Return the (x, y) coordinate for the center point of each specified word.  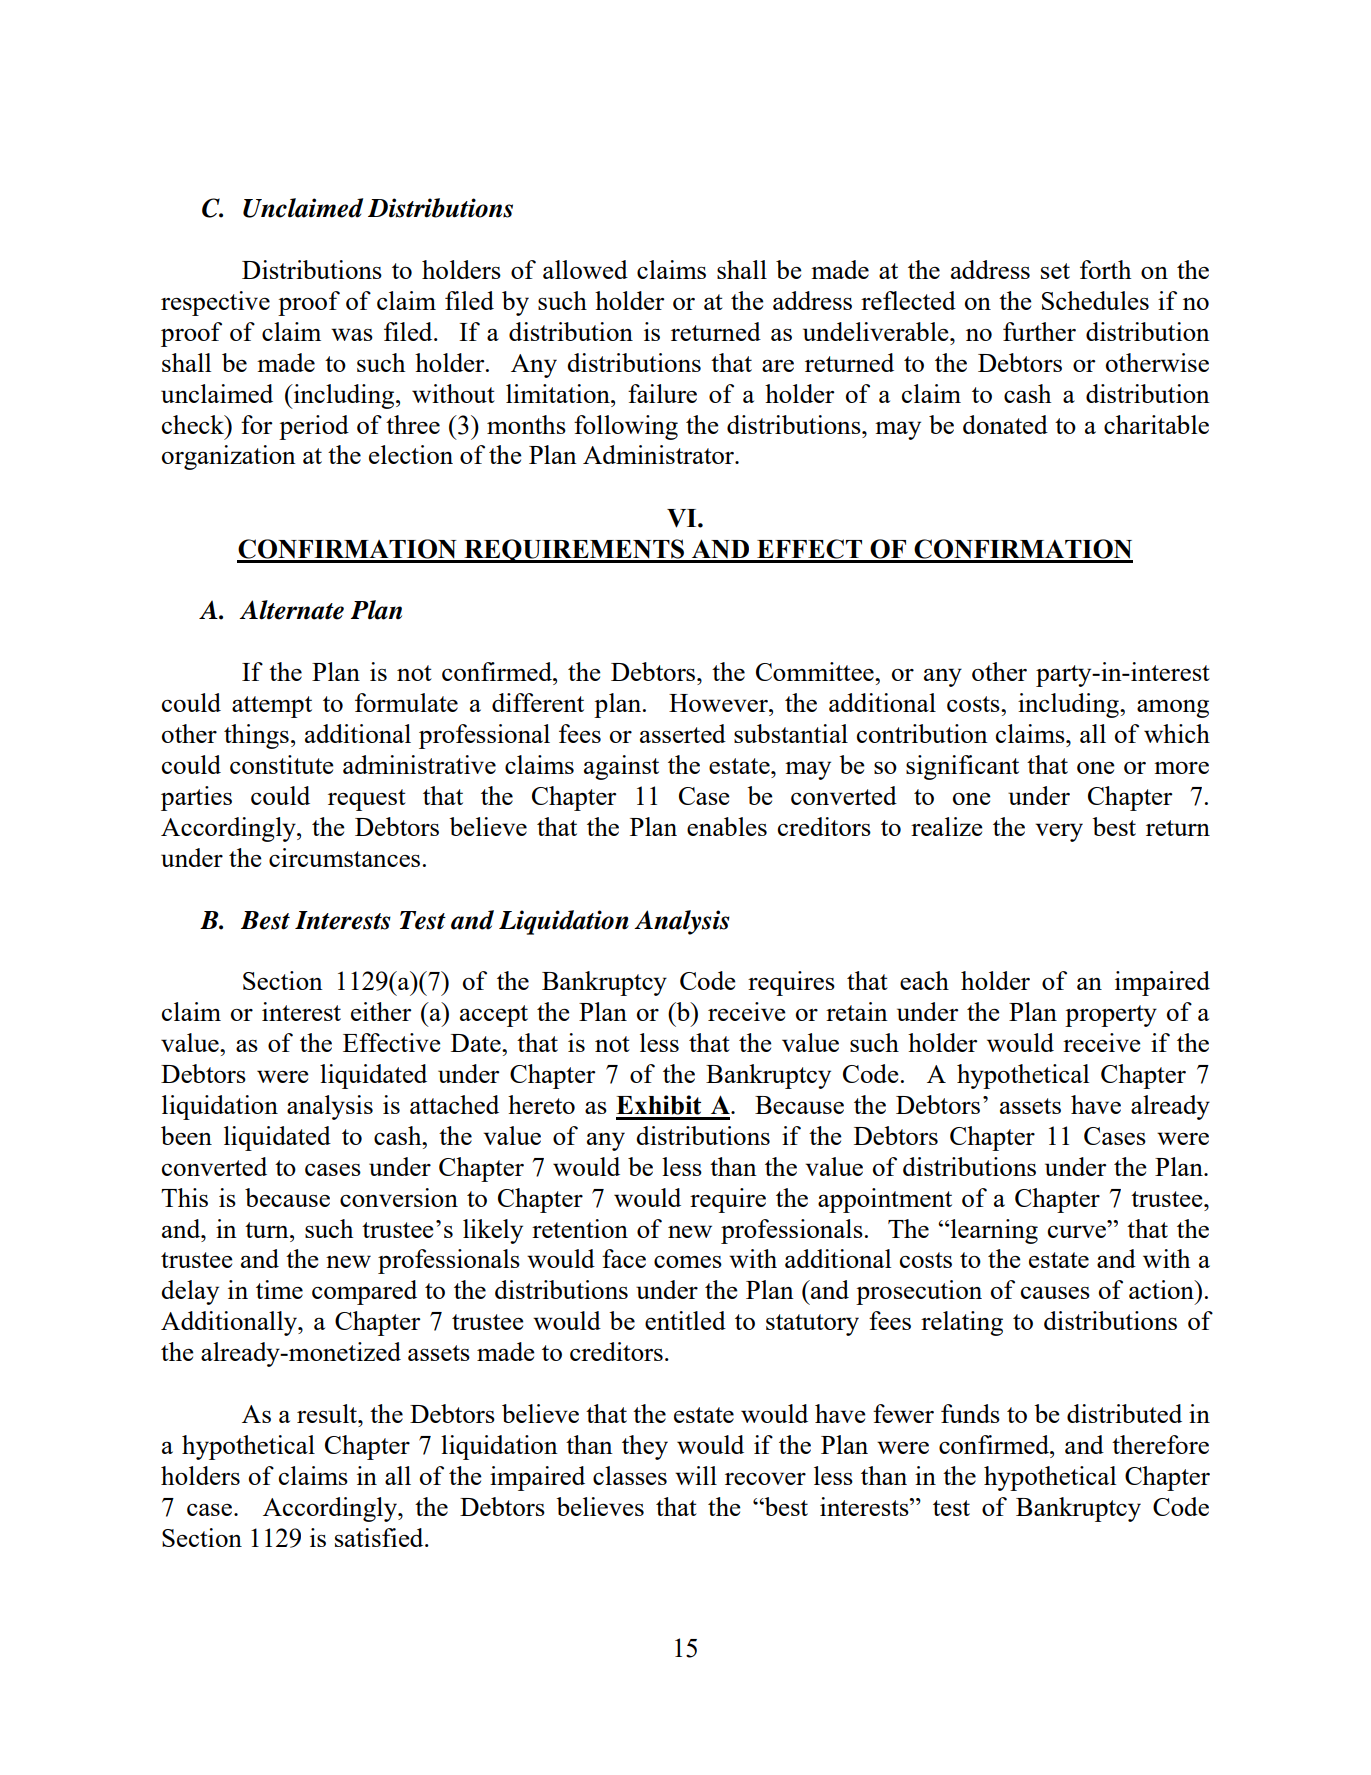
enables (727, 826)
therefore (1160, 1444)
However (719, 703)
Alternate (291, 610)
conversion (399, 1197)
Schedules (1095, 300)
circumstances (344, 857)
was (352, 334)
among (1173, 708)
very (1059, 832)
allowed (585, 269)
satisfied (380, 1537)
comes (688, 1262)
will (696, 1475)
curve (1078, 1230)
